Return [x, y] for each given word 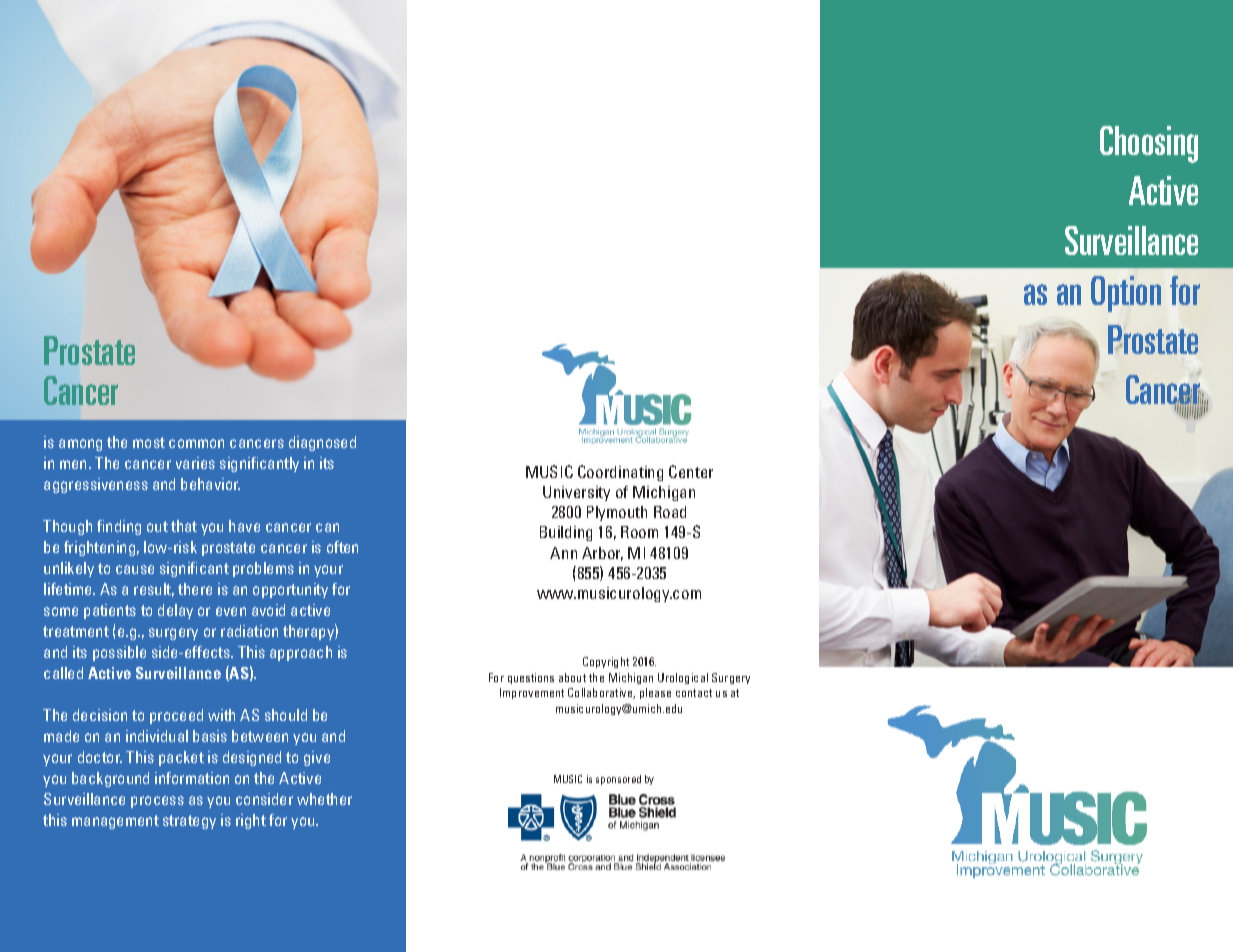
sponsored [618, 780]
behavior [210, 484]
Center [691, 471]
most [149, 442]
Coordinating [620, 473]
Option [1126, 294]
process [157, 802]
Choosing [1149, 144]
